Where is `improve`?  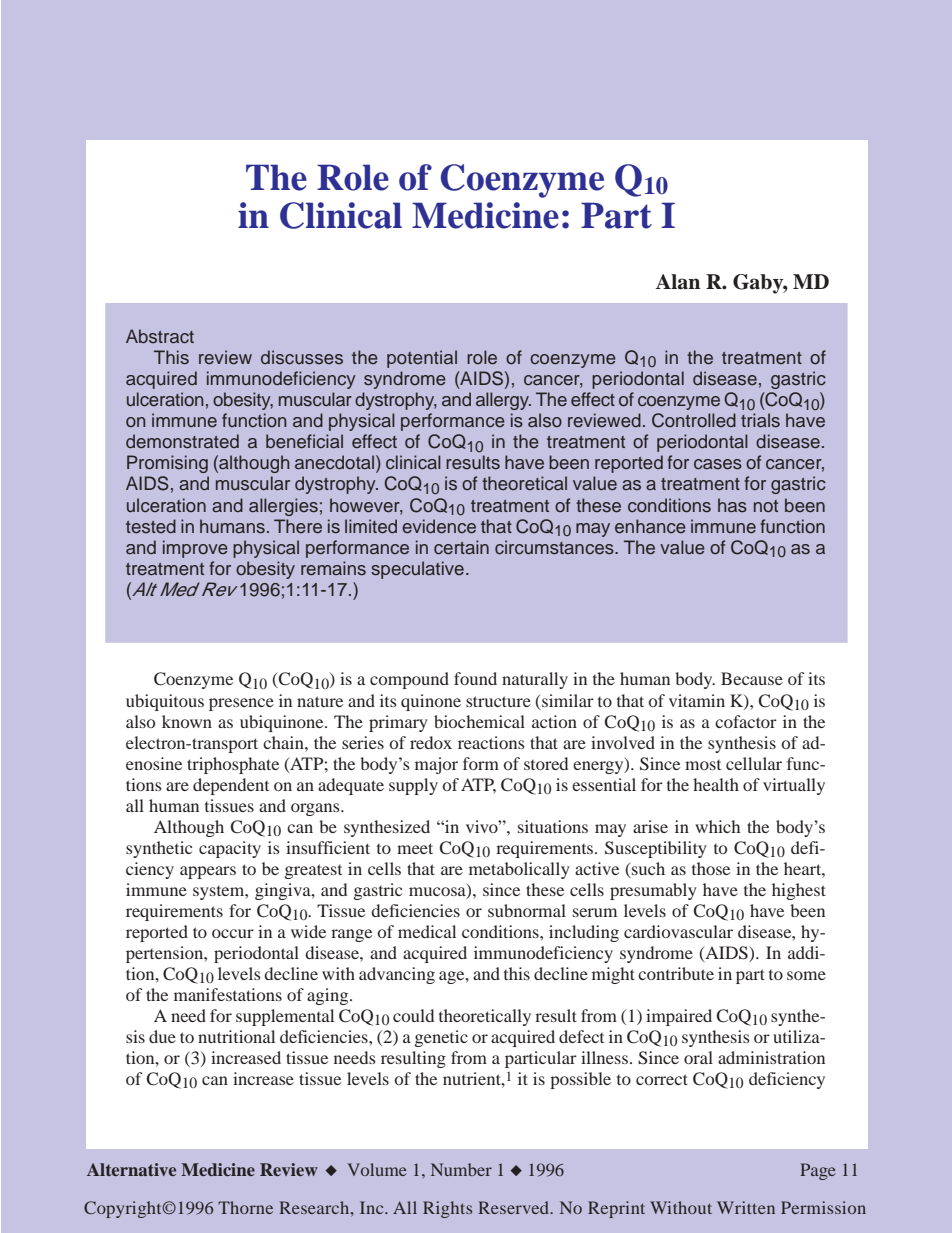
improve is located at coordinates (195, 549).
